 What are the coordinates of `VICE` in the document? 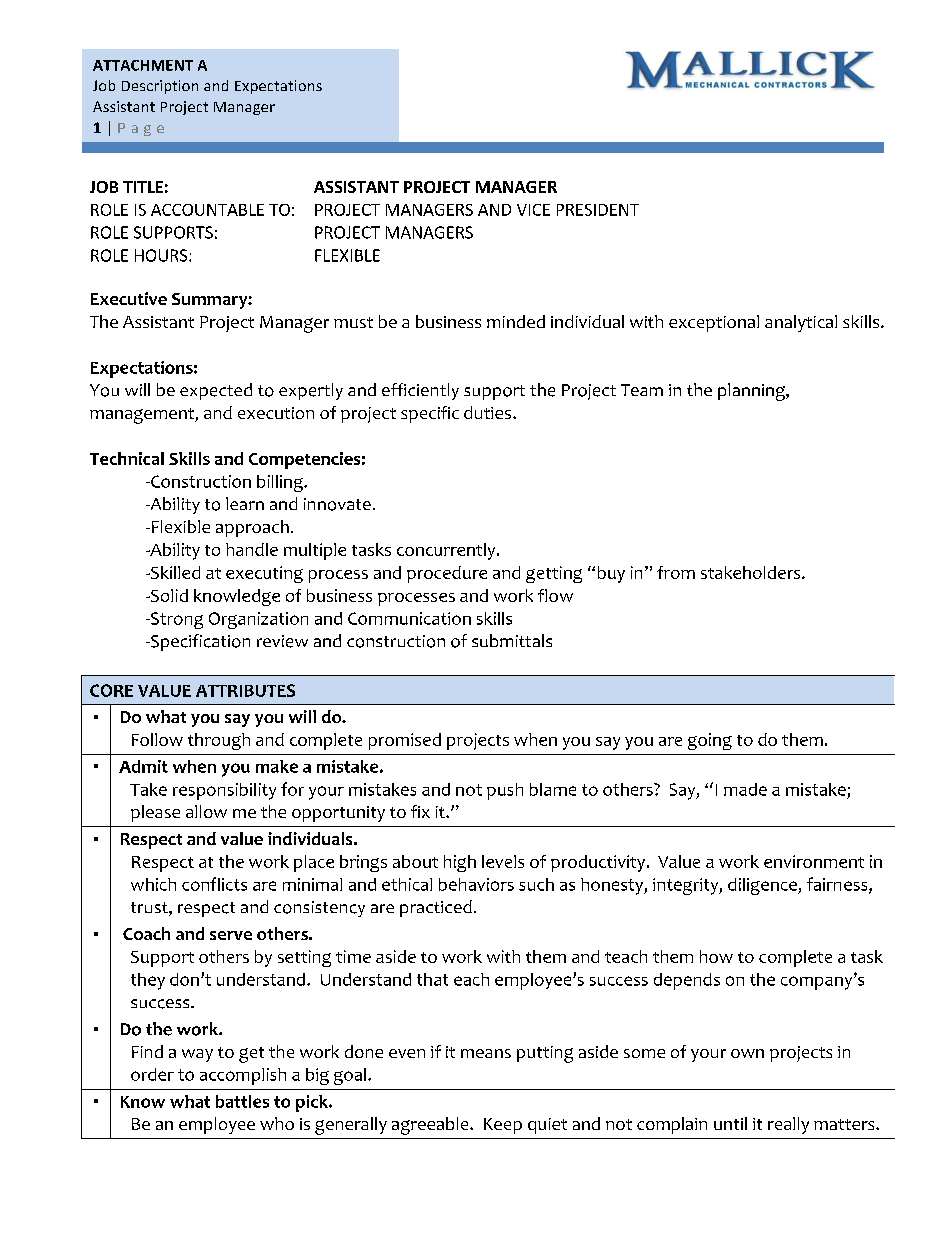 It's located at (533, 210).
